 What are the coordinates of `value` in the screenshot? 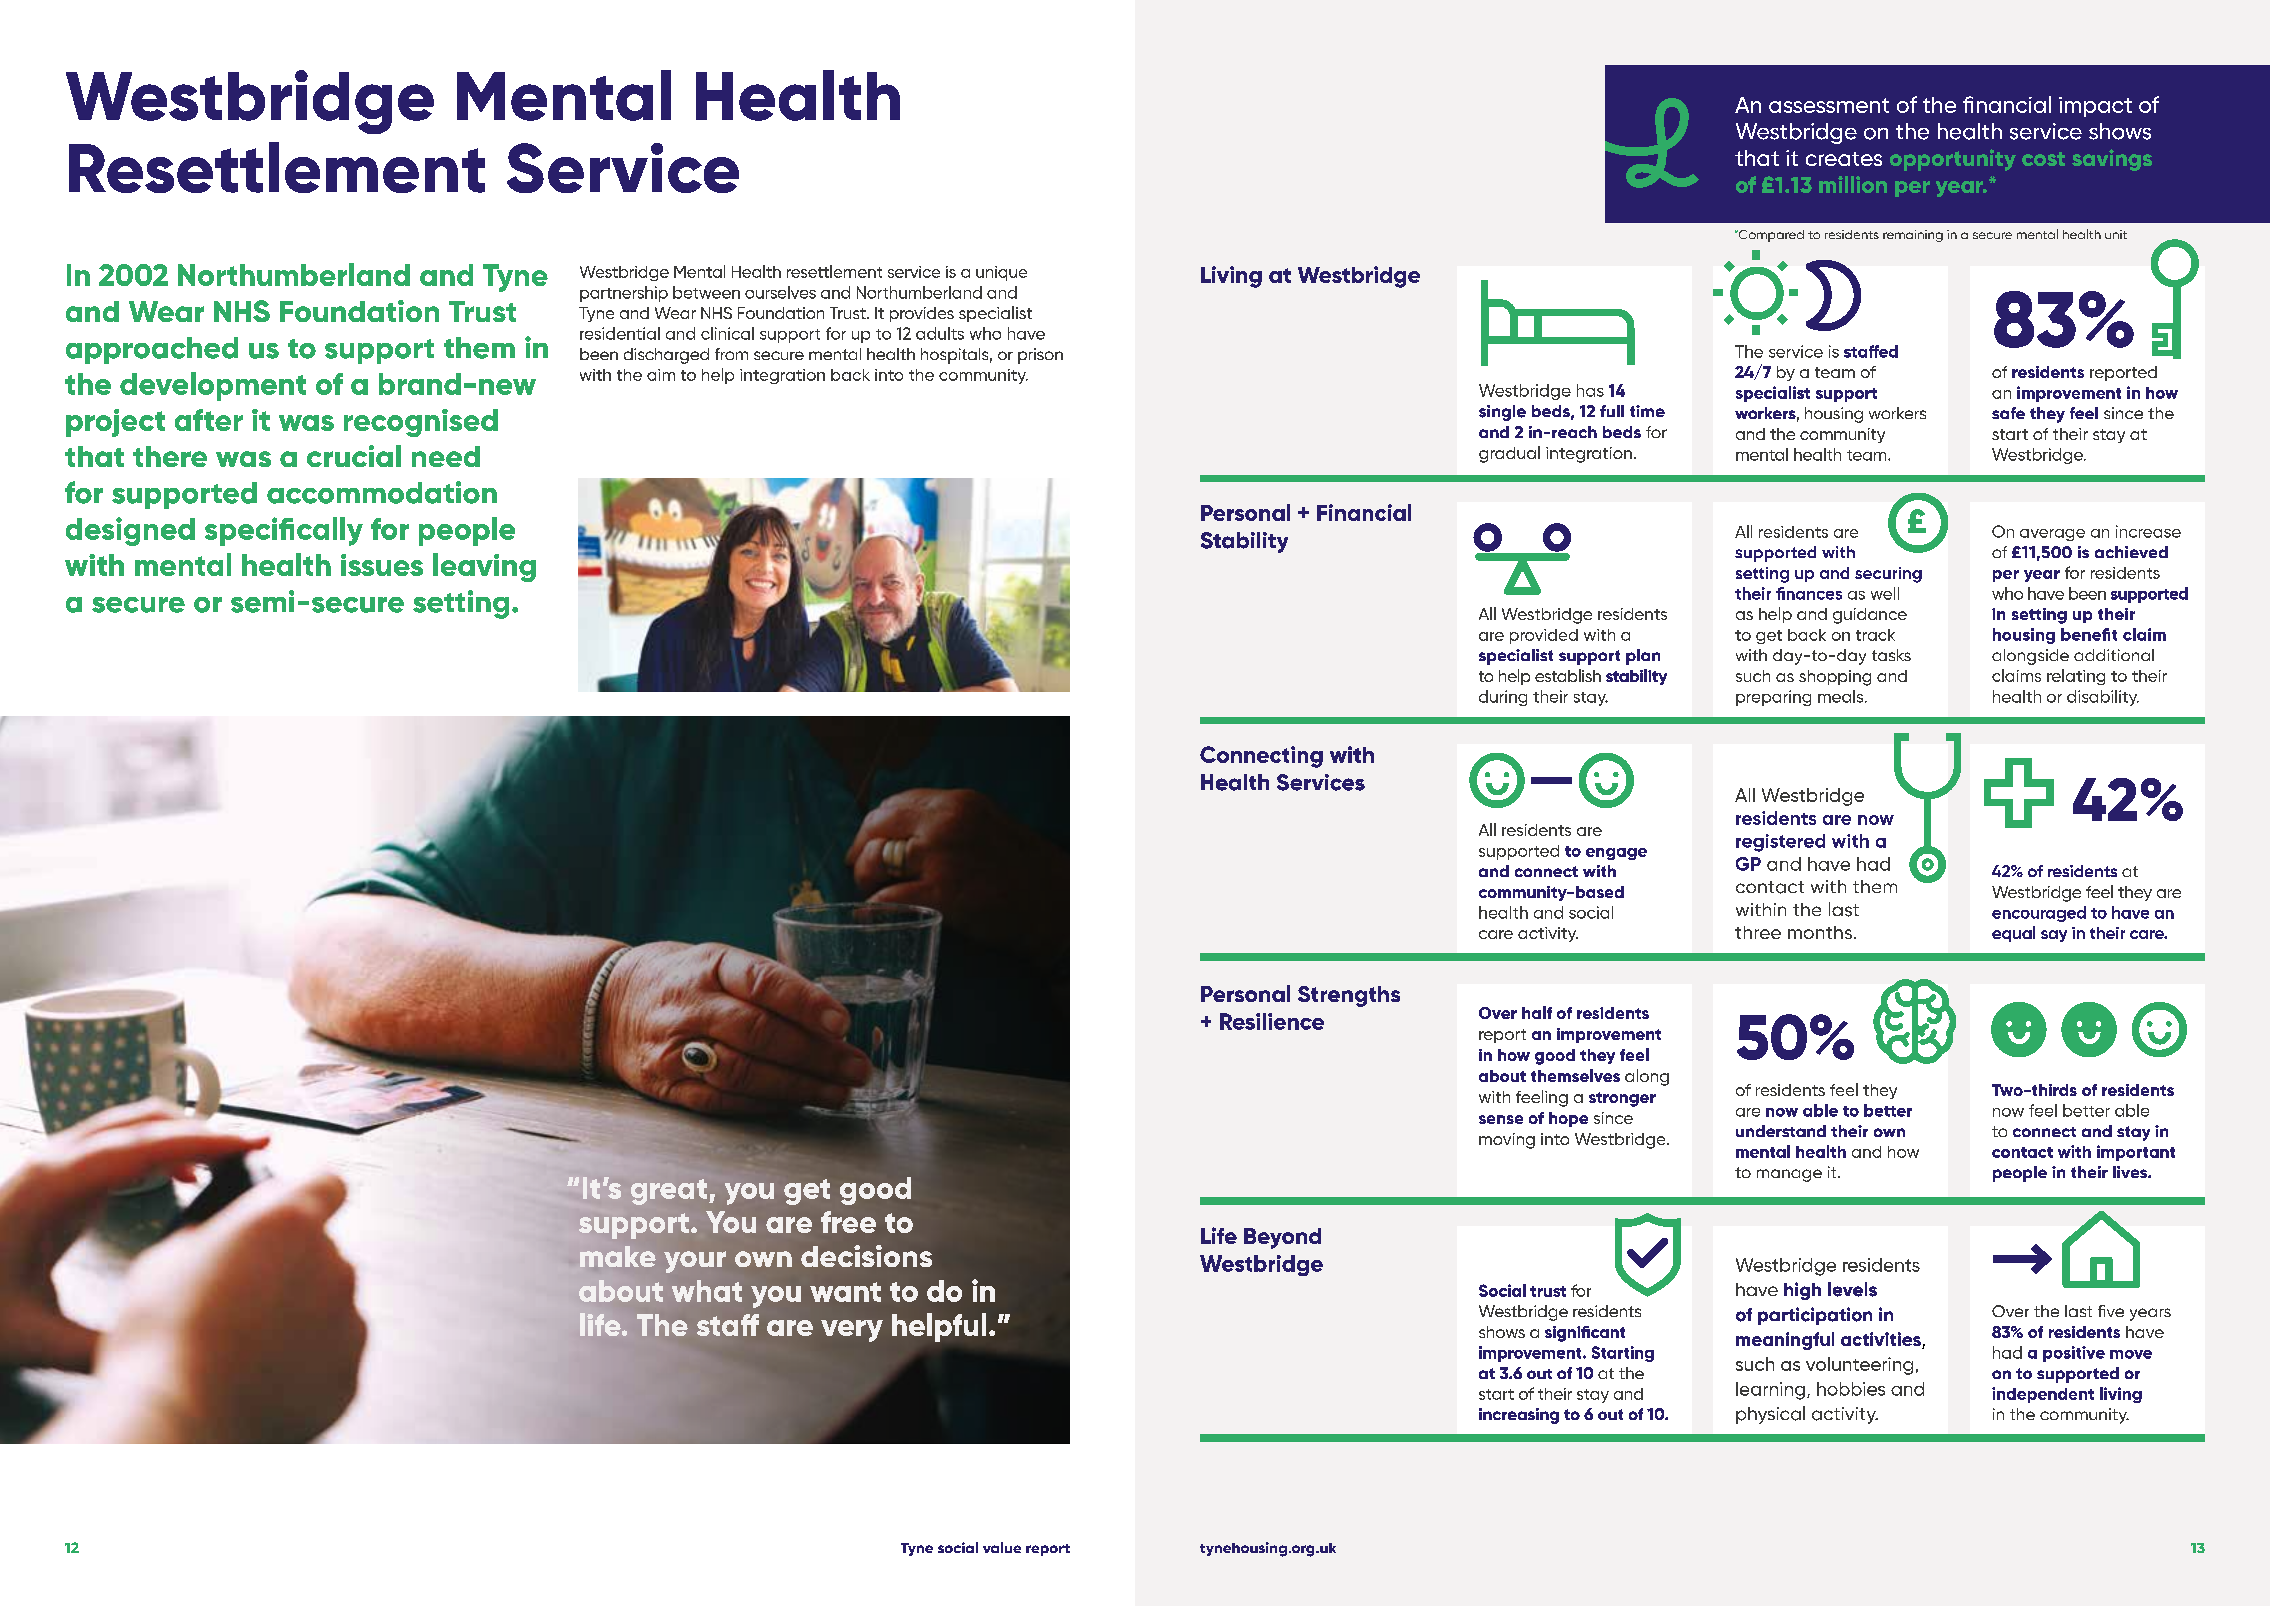 It's located at (1002, 1547).
